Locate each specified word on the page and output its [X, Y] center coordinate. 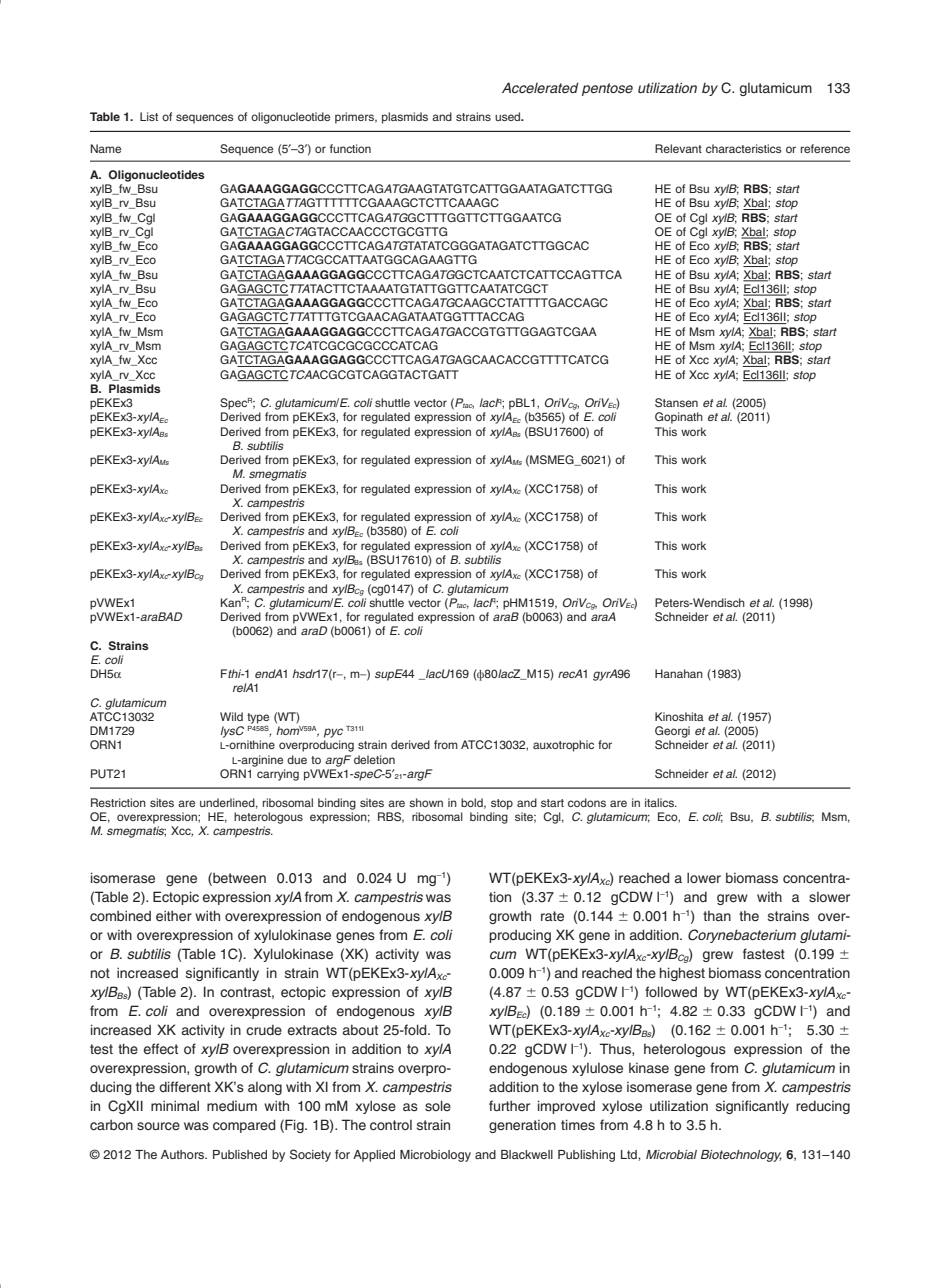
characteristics [744, 148]
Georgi [672, 732]
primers [355, 118]
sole [438, 1105]
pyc [333, 733]
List [149, 116]
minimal [175, 1105]
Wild [231, 716]
